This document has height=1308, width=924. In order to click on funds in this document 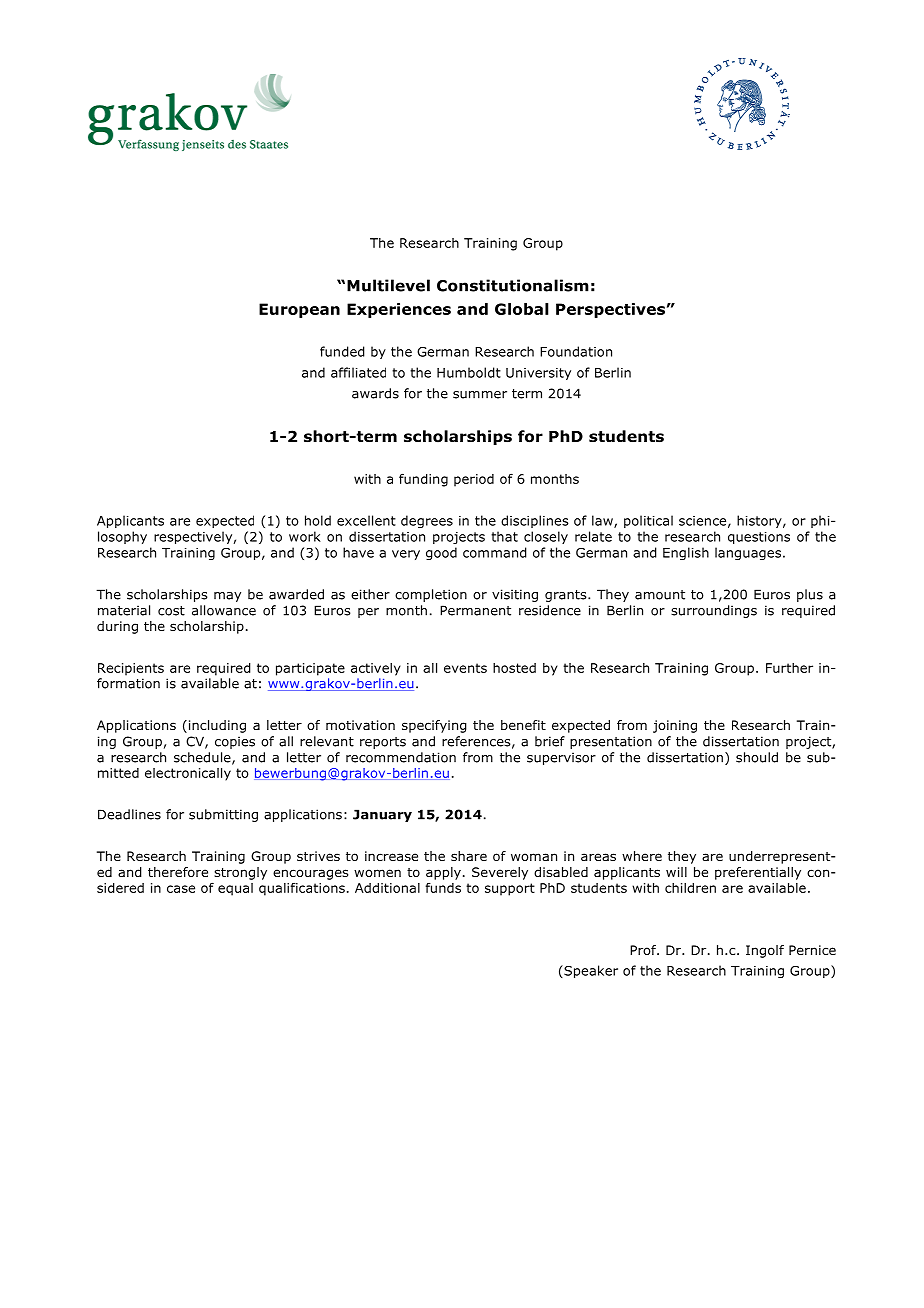, I will do `click(443, 888)`.
